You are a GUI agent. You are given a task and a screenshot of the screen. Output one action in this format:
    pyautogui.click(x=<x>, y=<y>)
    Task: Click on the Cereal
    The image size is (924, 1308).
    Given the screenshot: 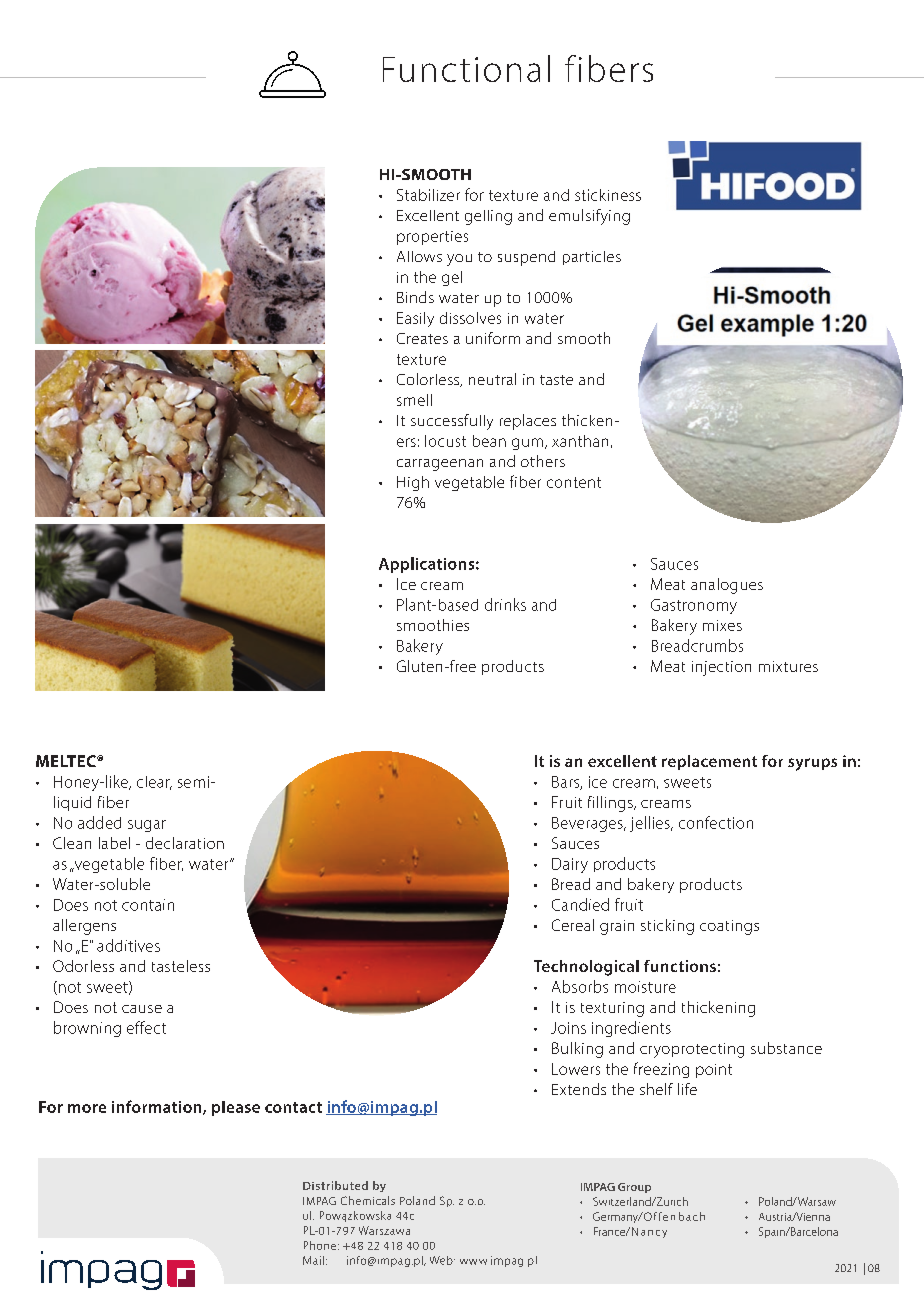 What is the action you would take?
    pyautogui.click(x=573, y=925)
